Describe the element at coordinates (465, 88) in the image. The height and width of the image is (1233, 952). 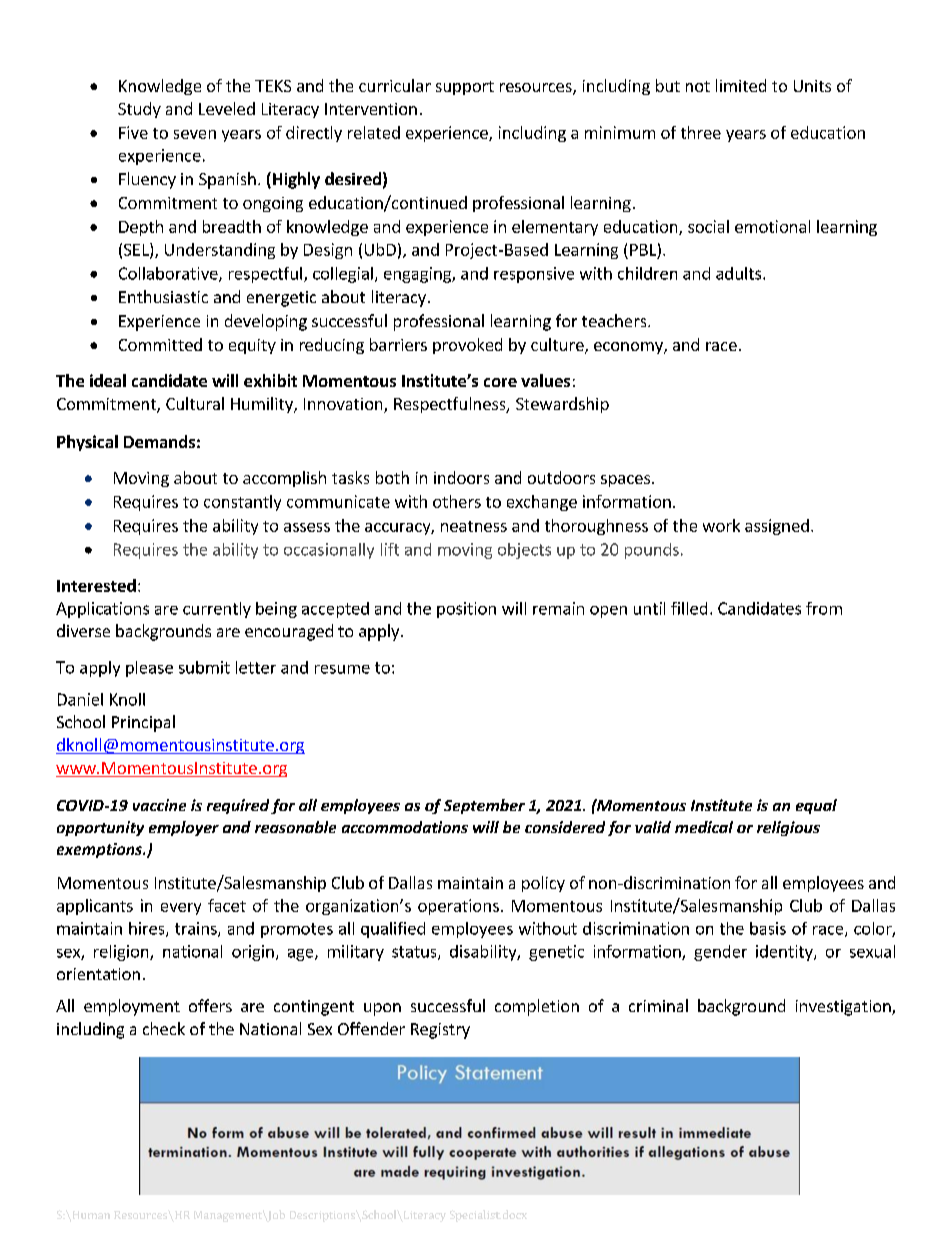
I see `support` at that location.
